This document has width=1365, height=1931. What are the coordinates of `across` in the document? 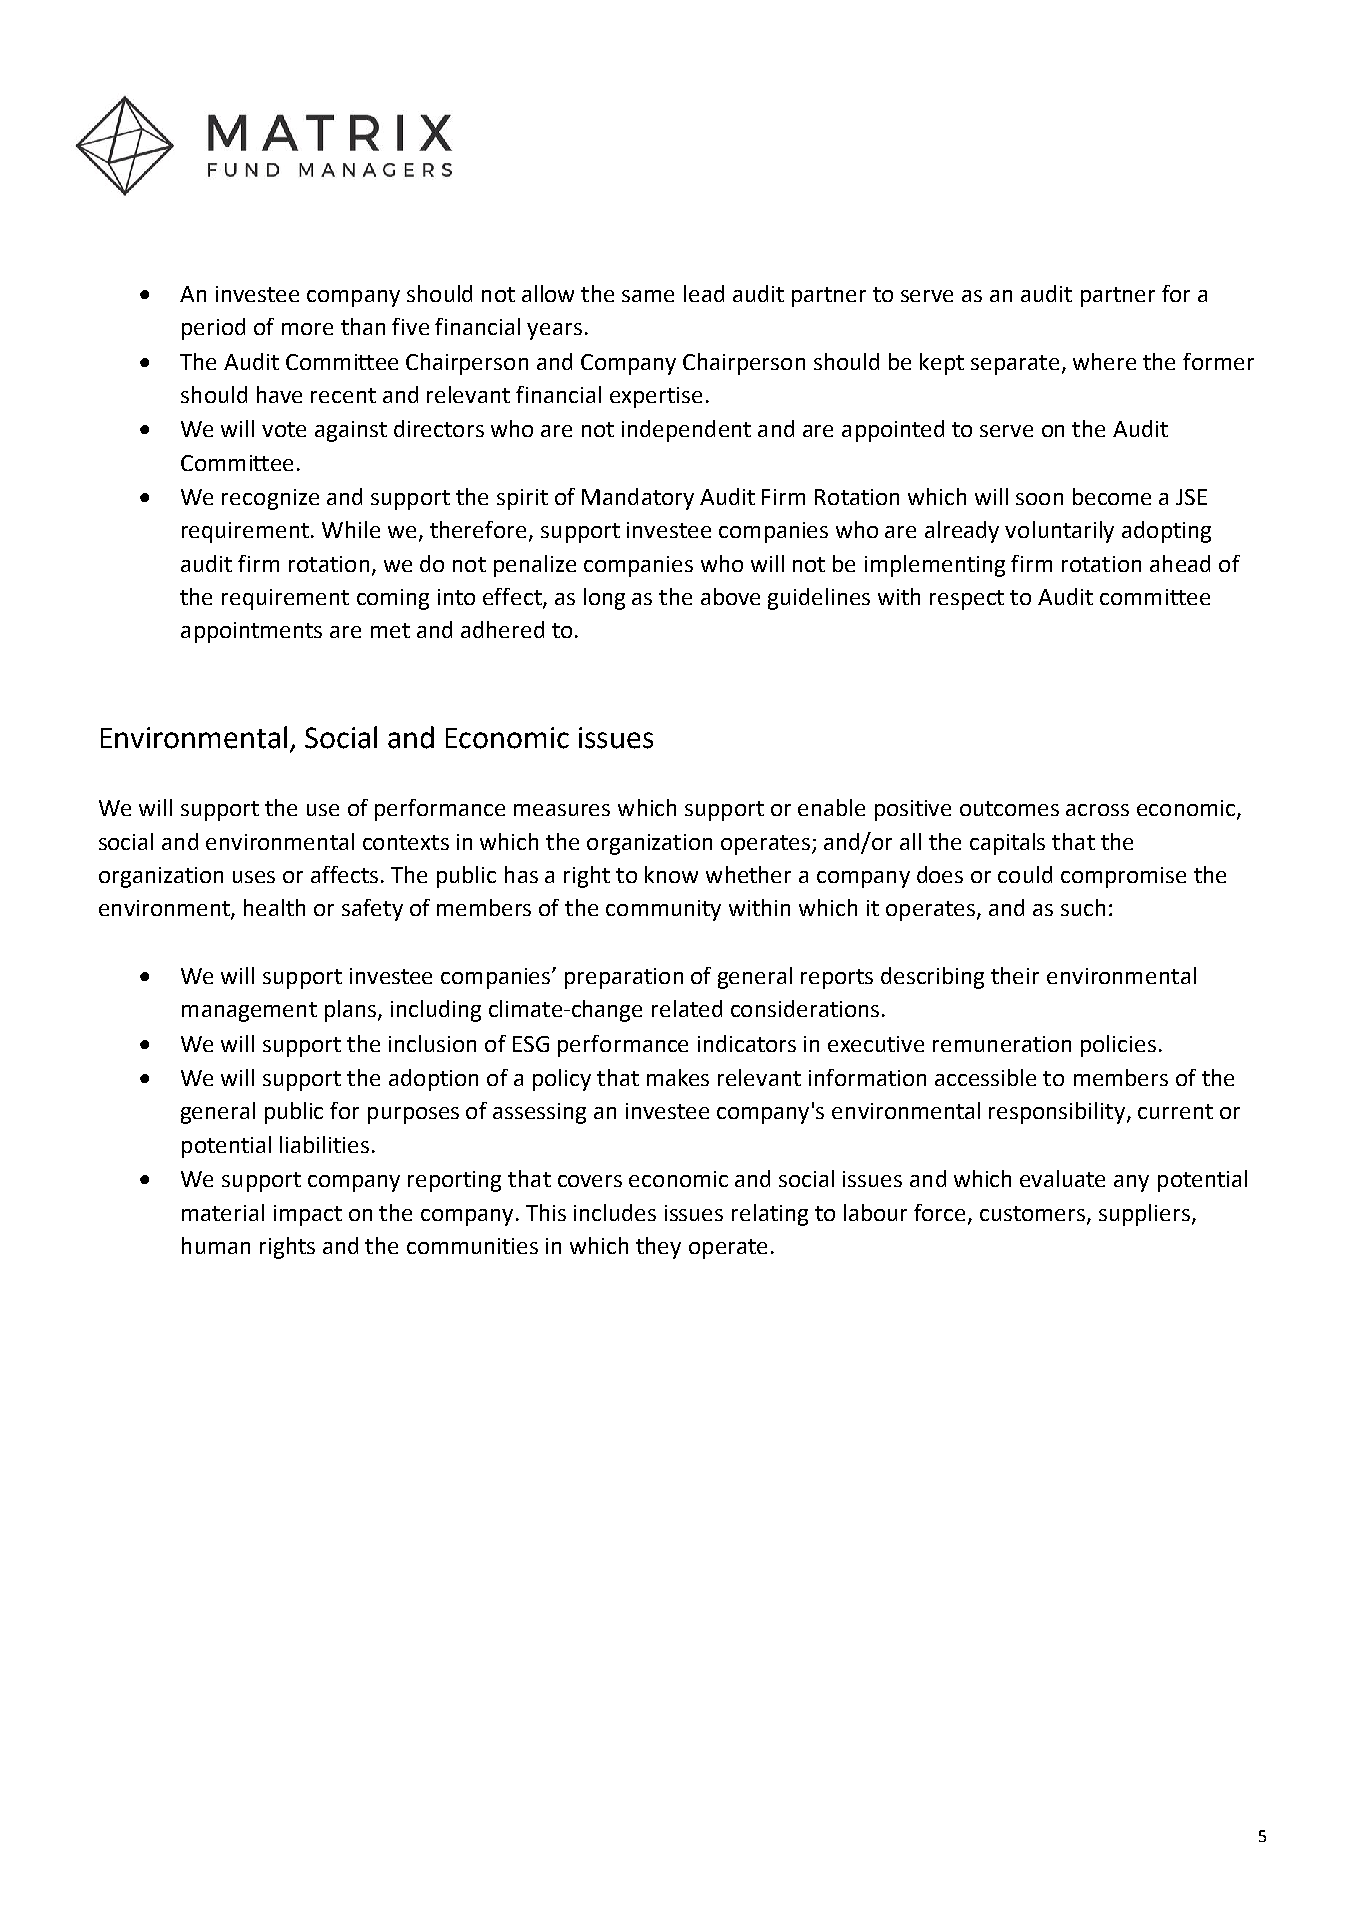 It's located at (1097, 810).
